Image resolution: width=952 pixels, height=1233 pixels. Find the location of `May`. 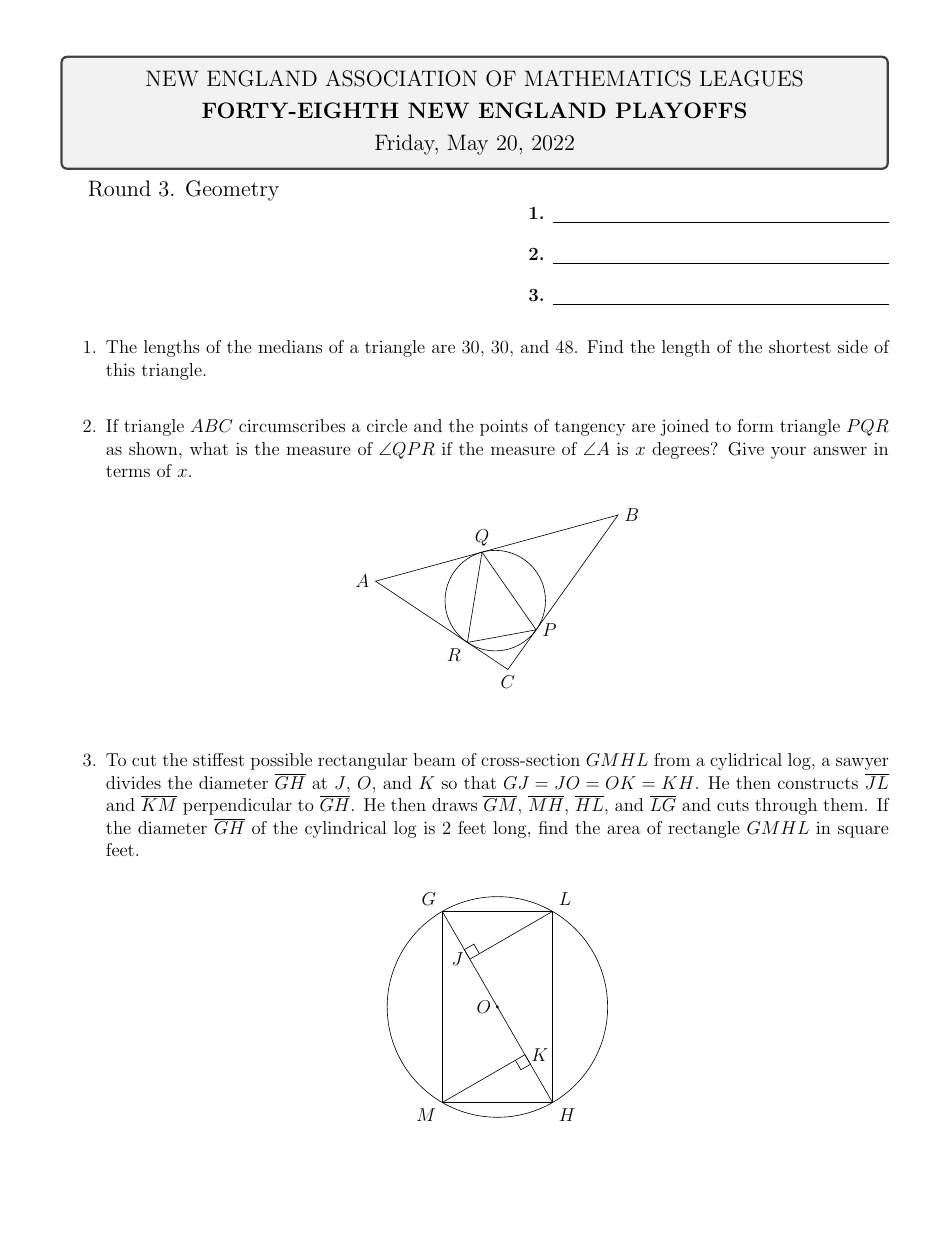

May is located at coordinates (468, 144).
